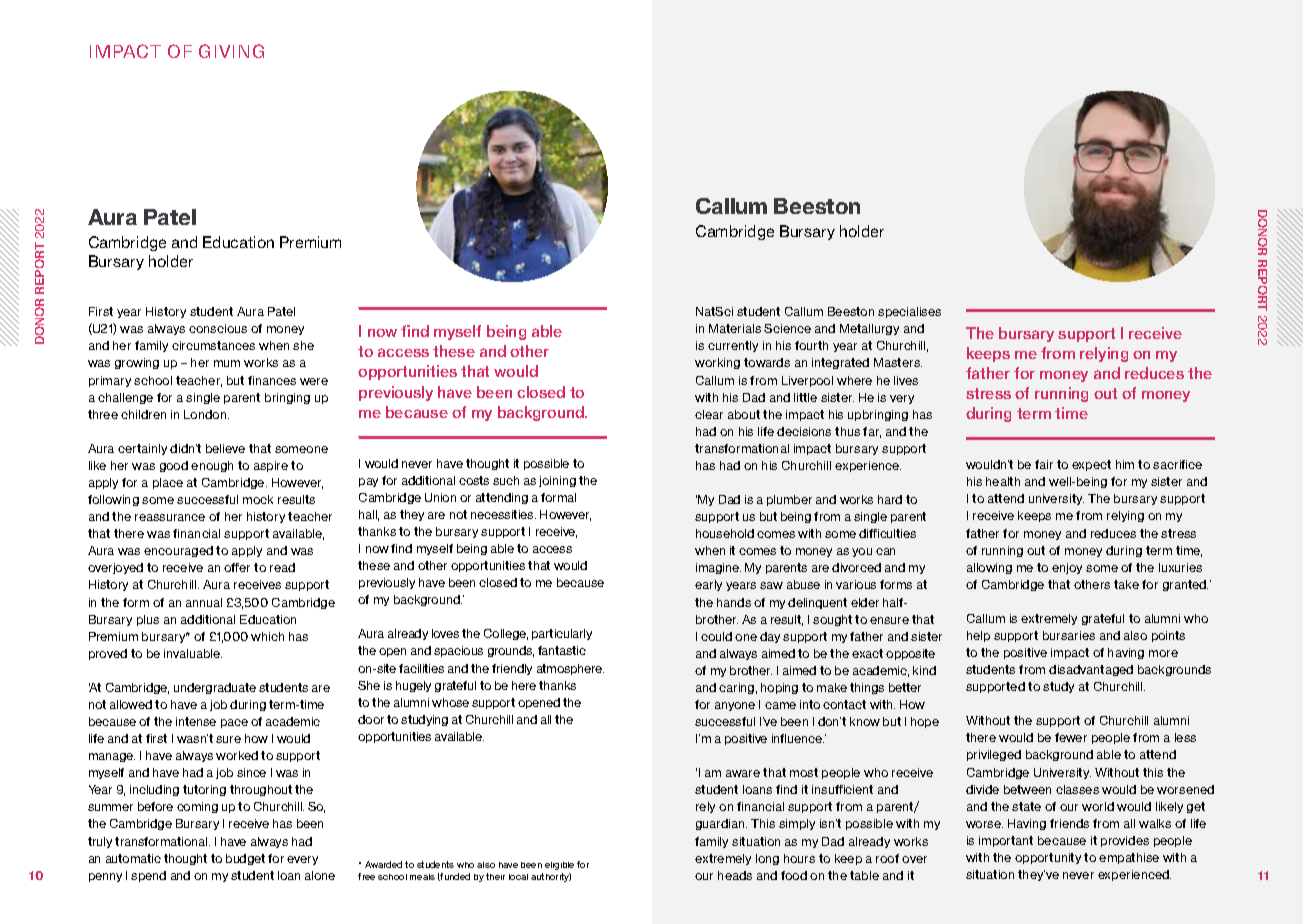 The width and height of the screenshot is (1303, 924). Describe the element at coordinates (787, 328) in the screenshot. I see `Science` at that location.
